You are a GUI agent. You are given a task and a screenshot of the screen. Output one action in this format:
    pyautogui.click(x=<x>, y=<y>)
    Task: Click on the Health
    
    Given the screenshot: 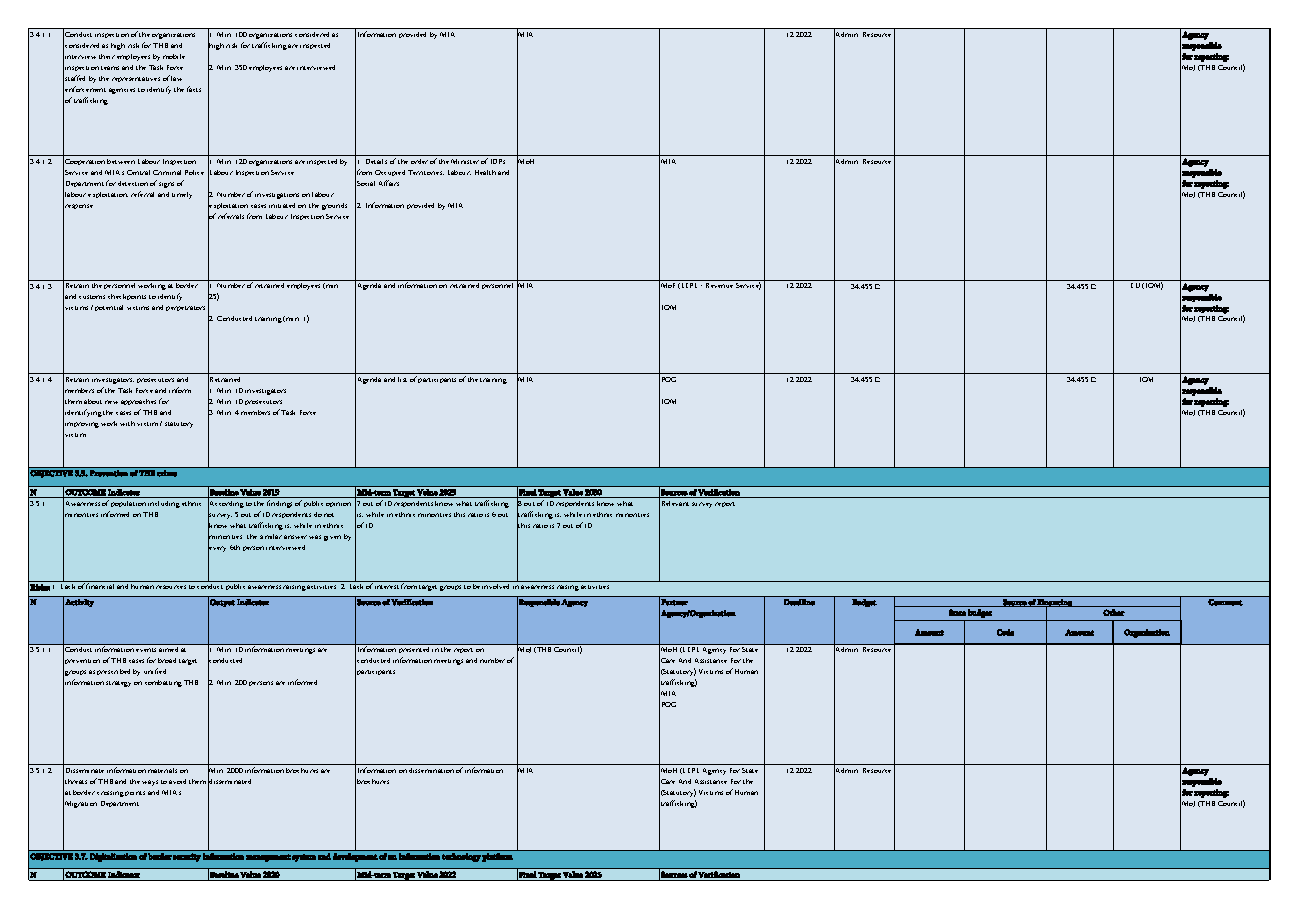 What is the action you would take?
    pyautogui.click(x=485, y=172)
